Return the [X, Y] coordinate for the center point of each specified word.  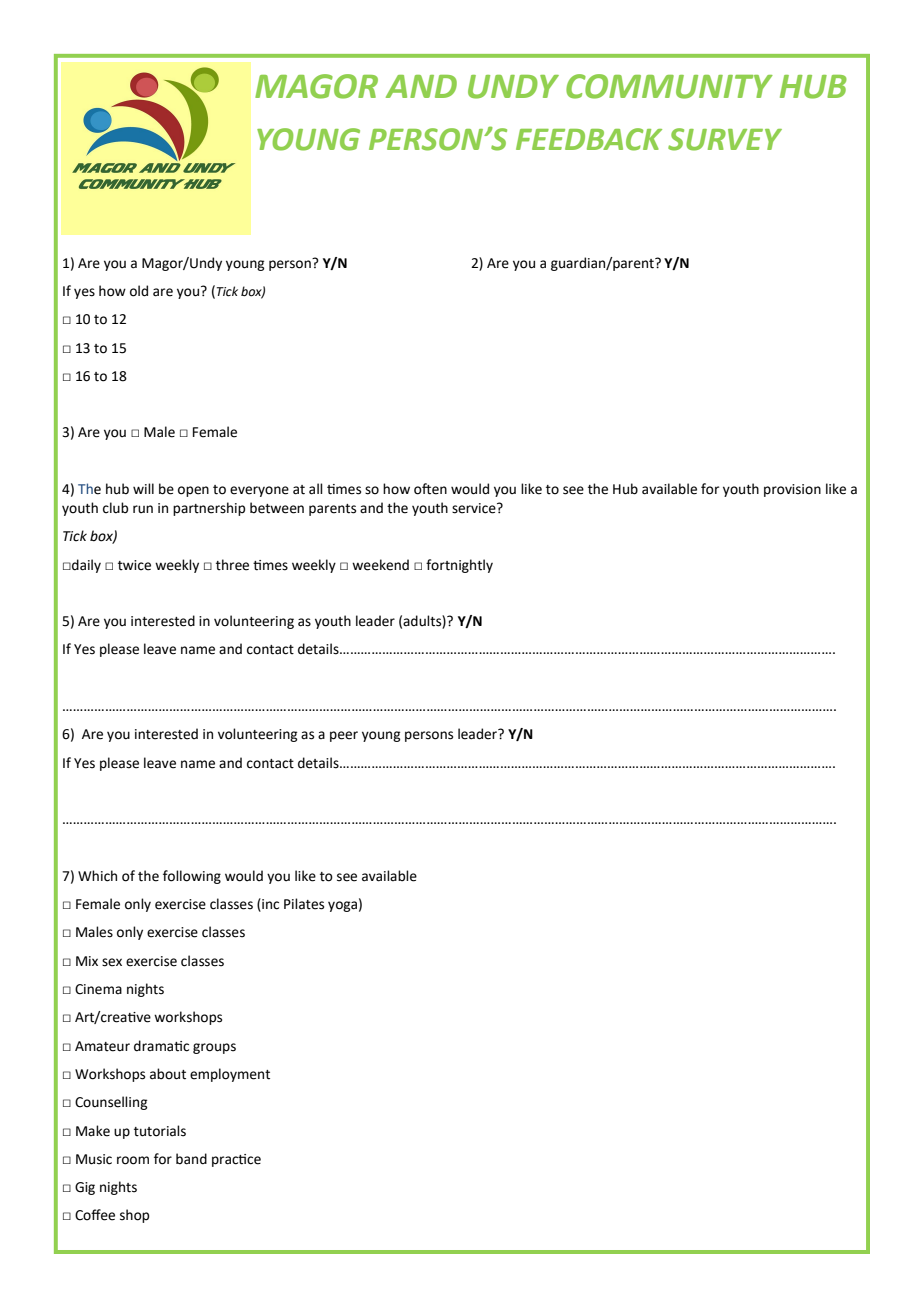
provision [792, 490]
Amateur [102, 1046]
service [475, 508]
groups [214, 1048]
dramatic [161, 1046]
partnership [209, 509]
